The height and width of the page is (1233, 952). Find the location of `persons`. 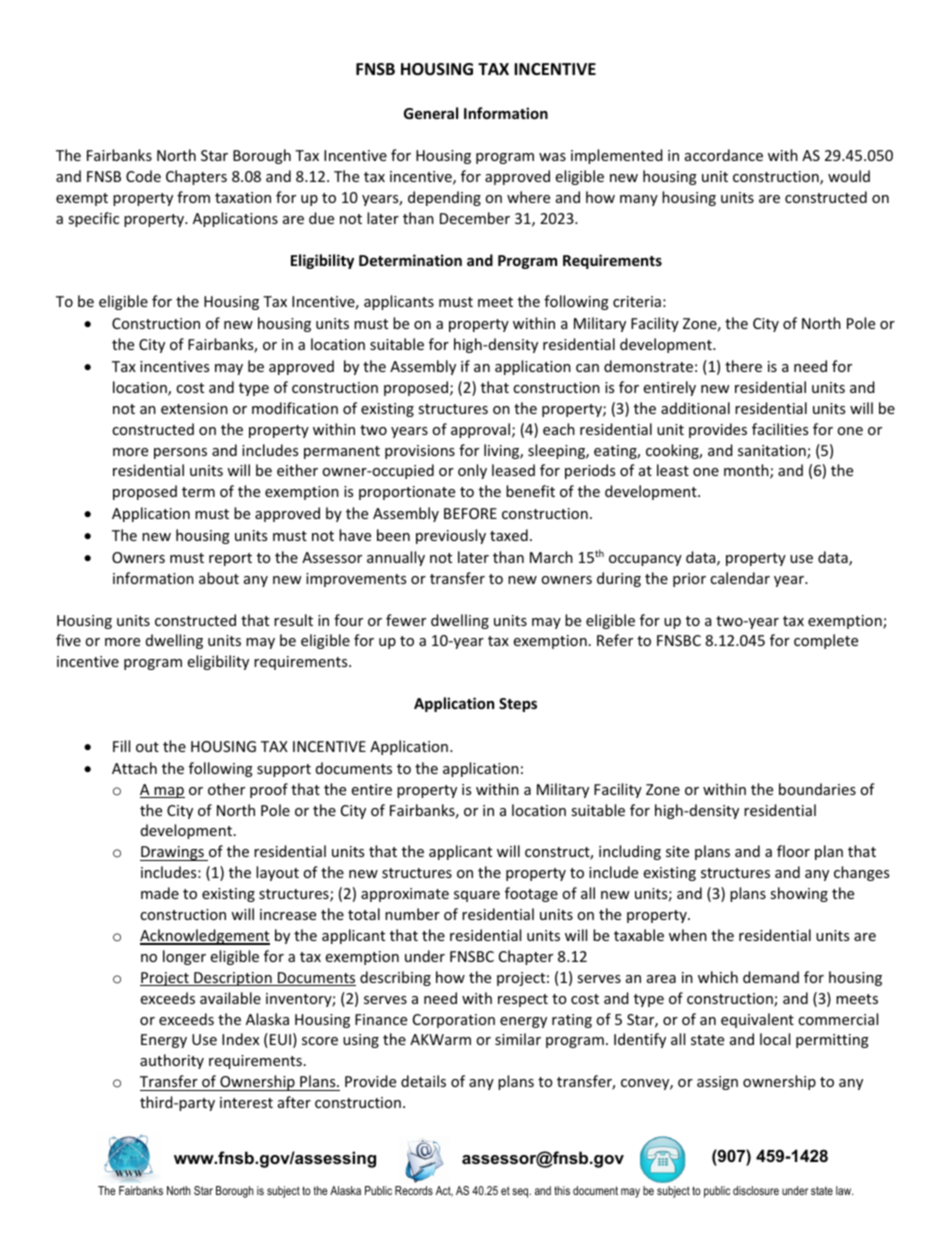

persons is located at coordinates (180, 453).
